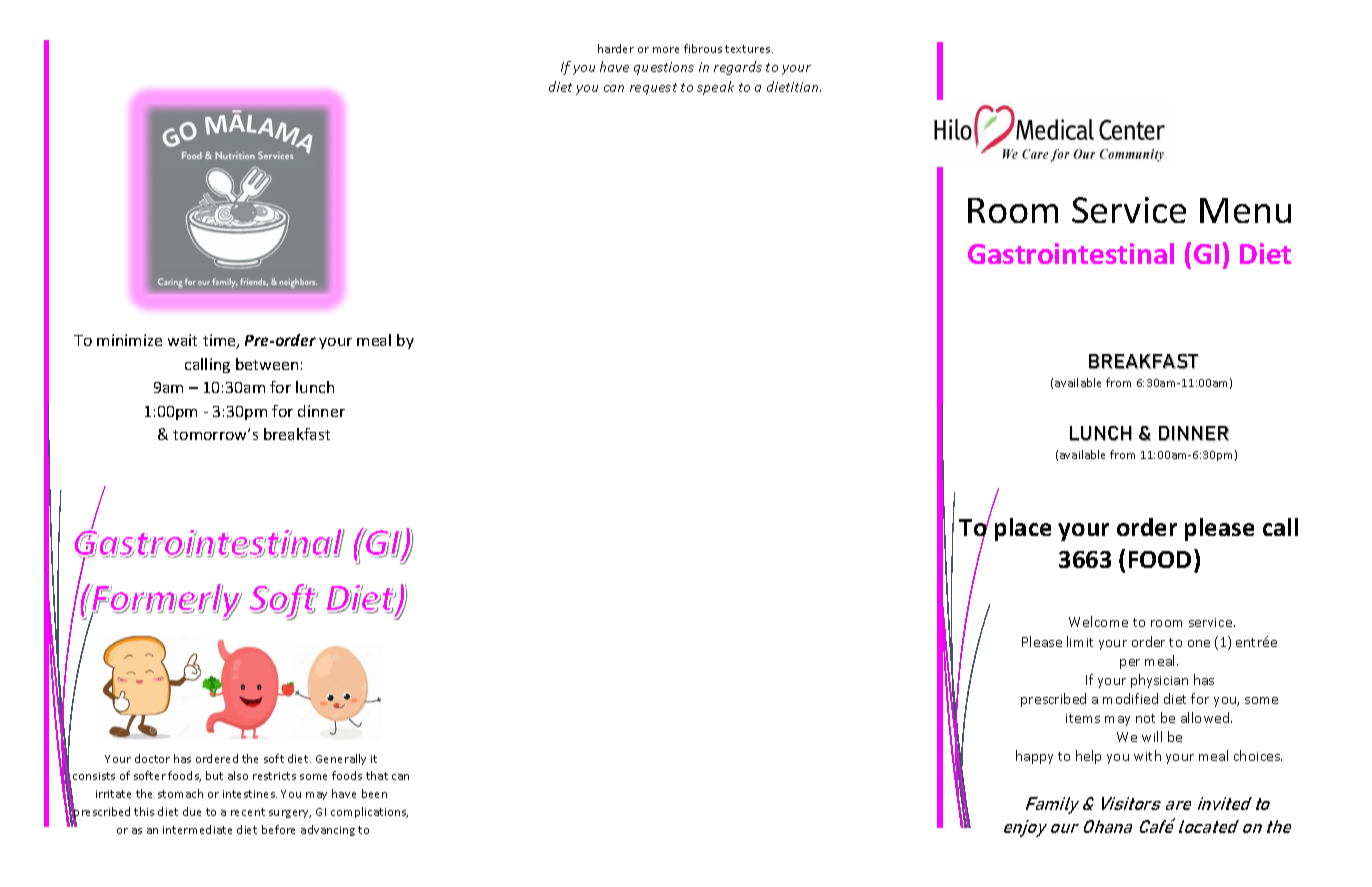 This page has height=887, width=1372. I want to click on place, so click(1023, 529).
